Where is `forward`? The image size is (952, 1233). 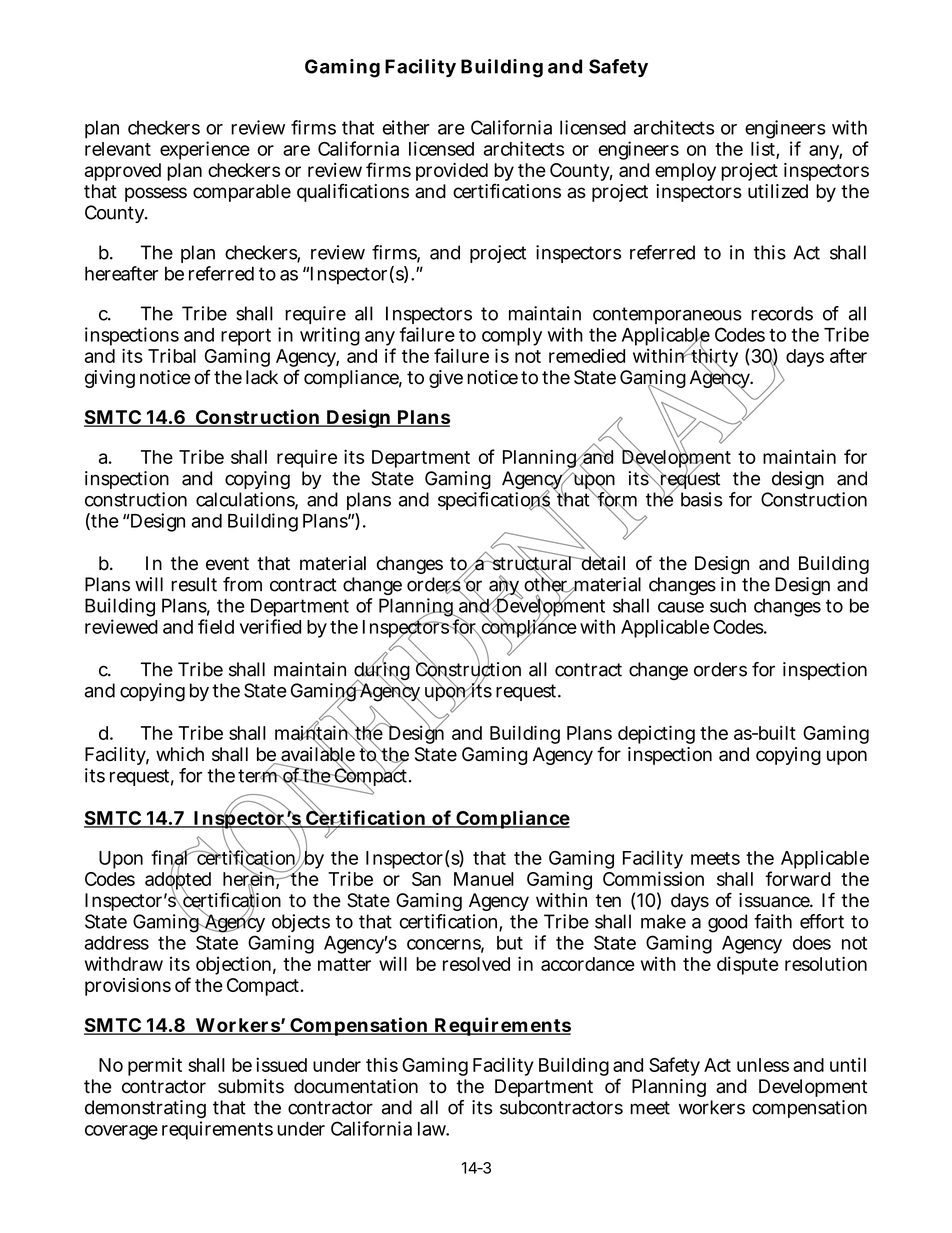
forward is located at coordinates (797, 878).
